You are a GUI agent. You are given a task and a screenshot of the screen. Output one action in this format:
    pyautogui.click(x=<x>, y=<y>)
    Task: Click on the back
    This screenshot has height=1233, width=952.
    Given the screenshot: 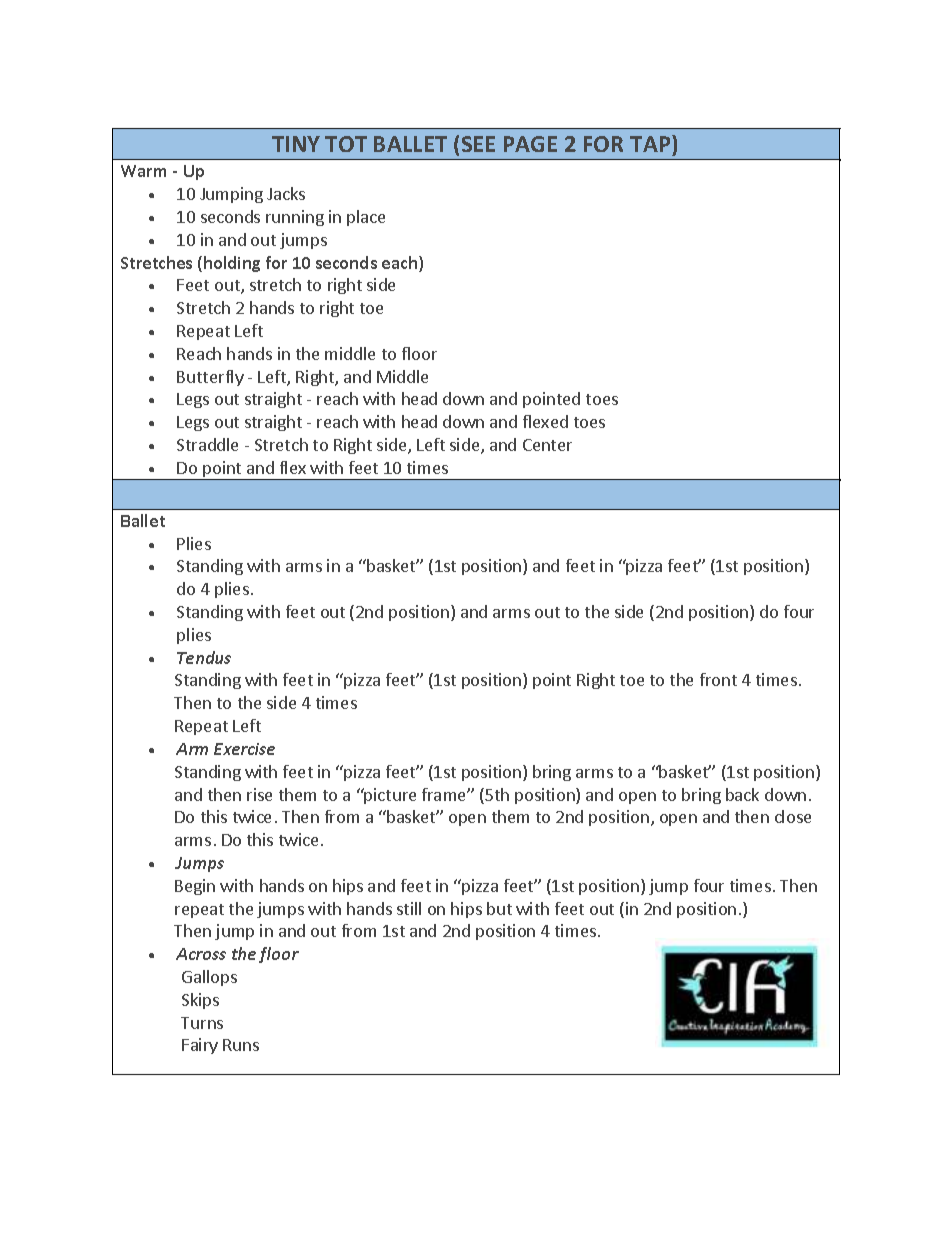 What is the action you would take?
    pyautogui.click(x=742, y=794)
